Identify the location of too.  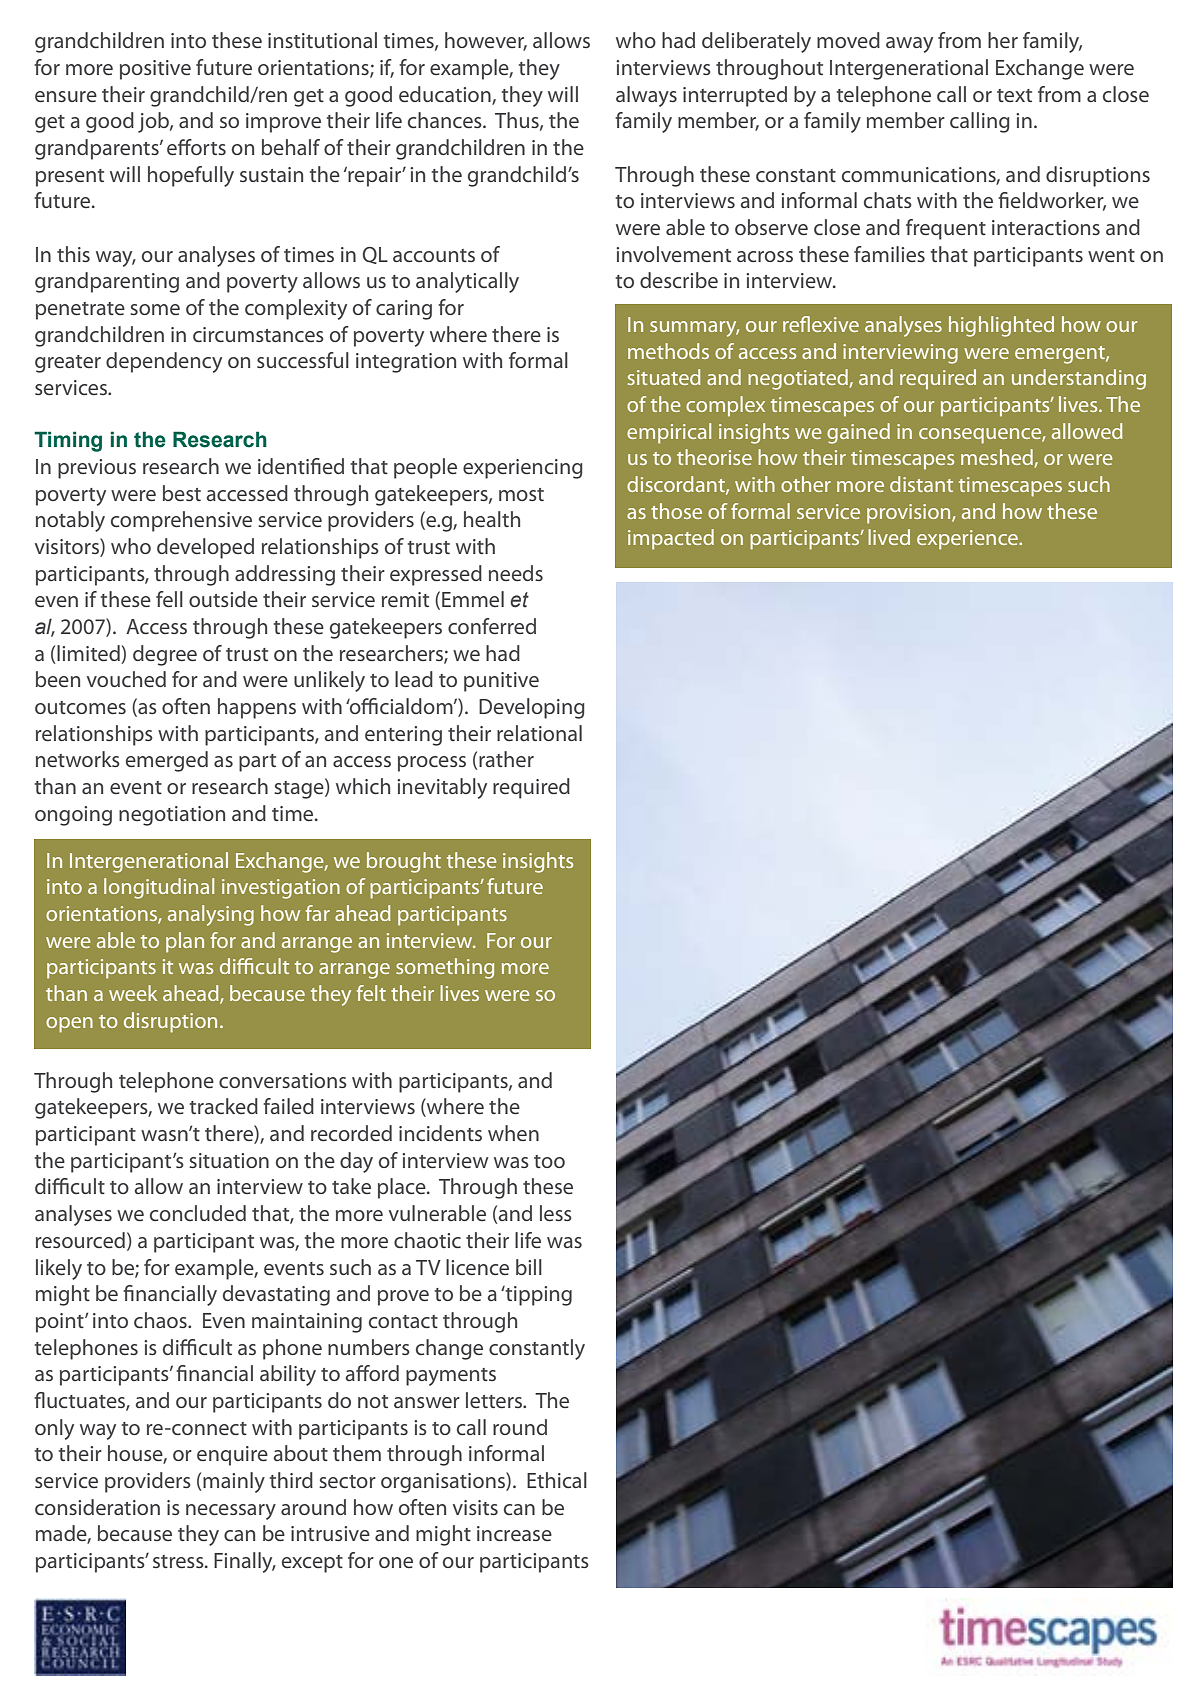
(549, 1161).
